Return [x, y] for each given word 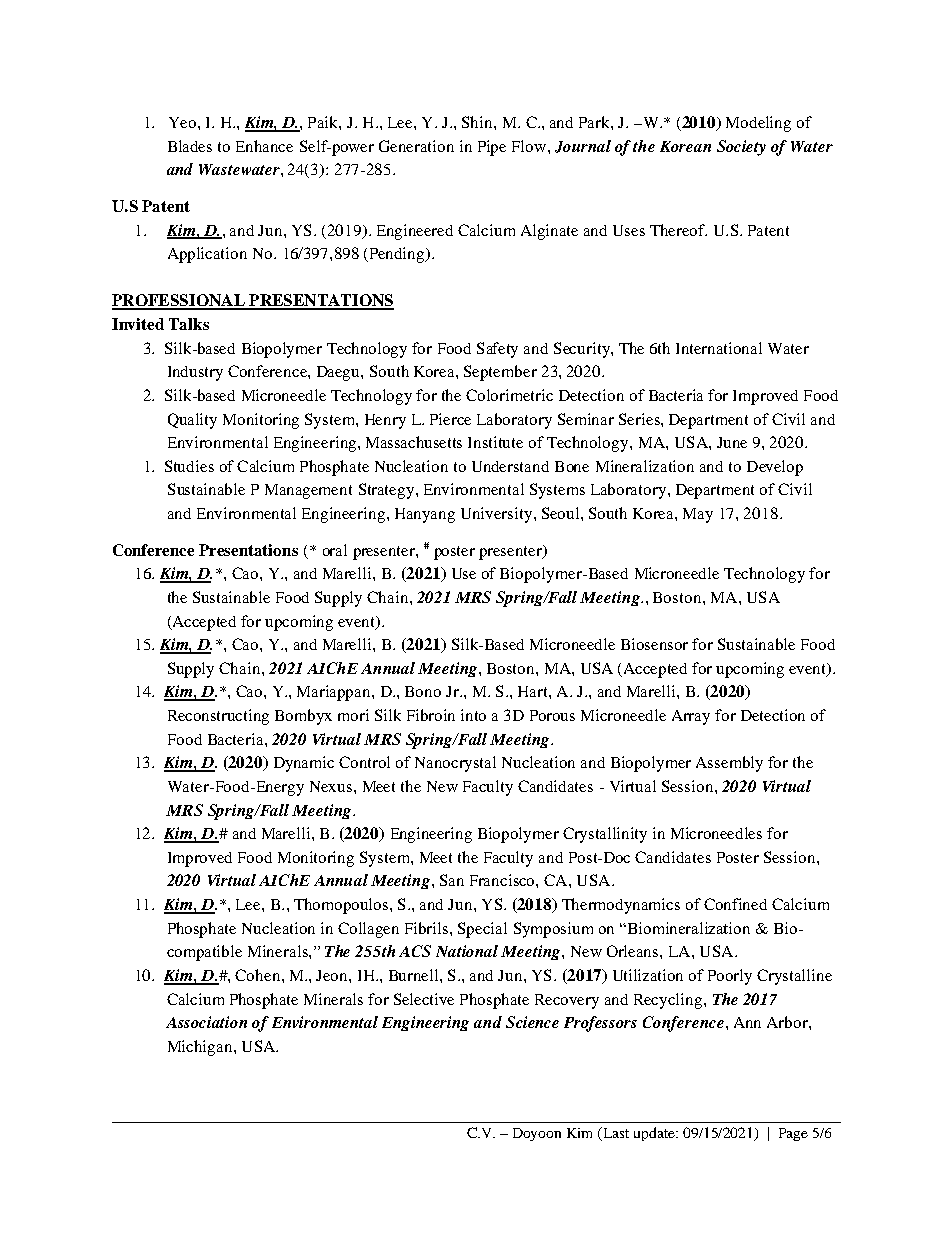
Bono [423, 691]
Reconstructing [218, 717]
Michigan [201, 1048]
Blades [190, 146]
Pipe [492, 148]
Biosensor [654, 644]
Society [741, 148]
